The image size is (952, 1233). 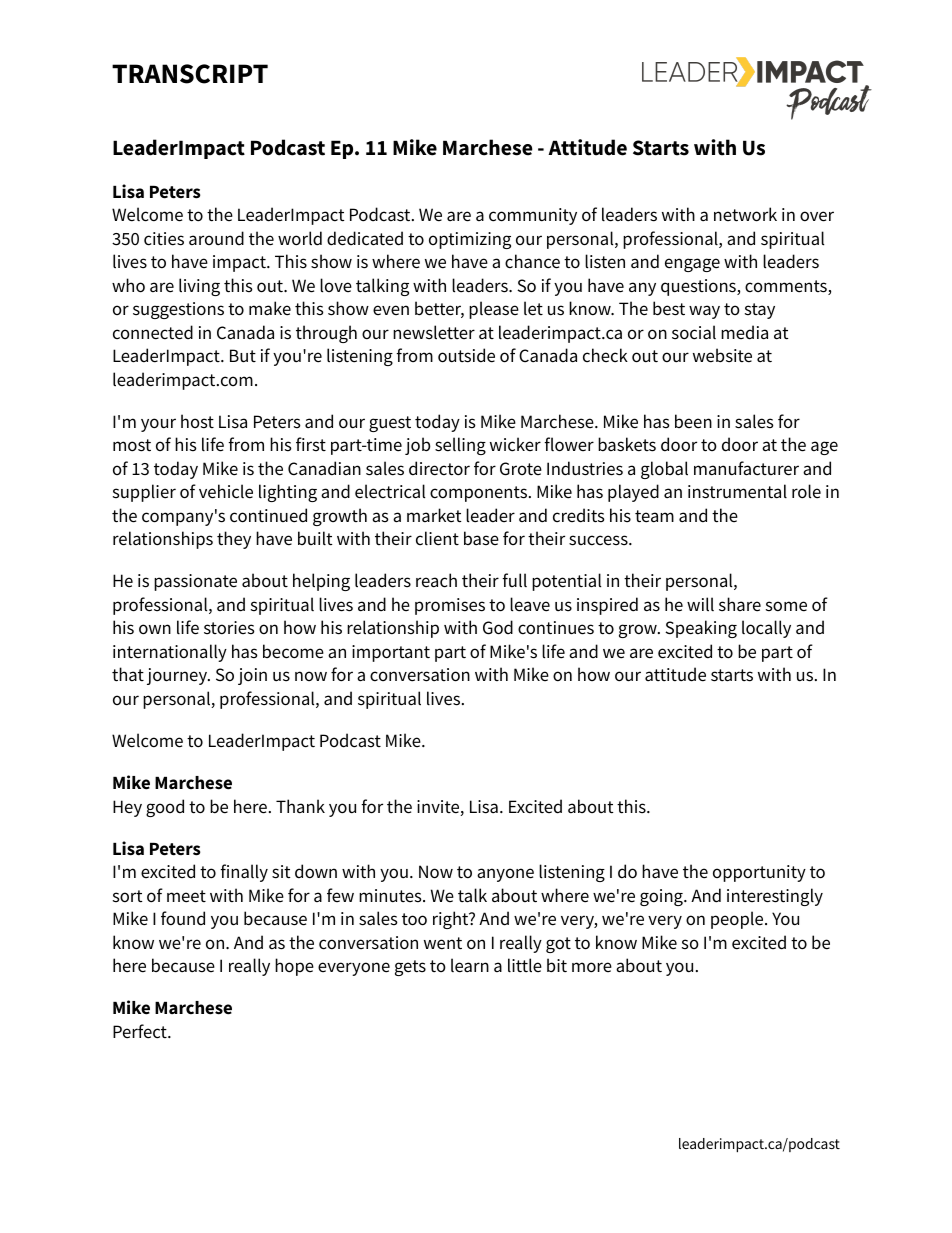 What do you see at coordinates (481, 538) in the page?
I see `base` at bounding box center [481, 538].
